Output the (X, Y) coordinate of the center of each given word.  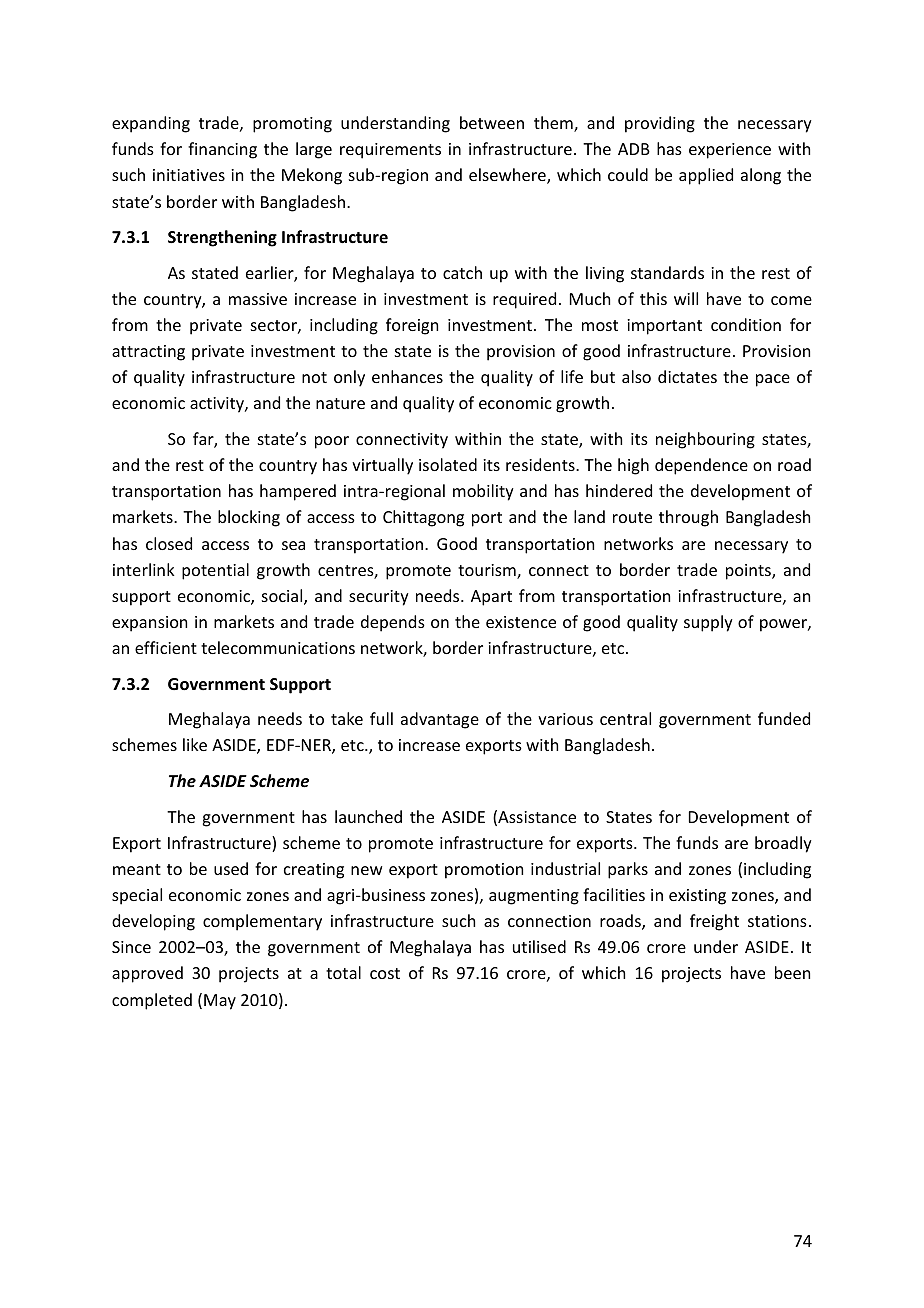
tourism (488, 571)
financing (222, 150)
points (749, 572)
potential (215, 571)
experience (730, 151)
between (492, 122)
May (220, 1002)
